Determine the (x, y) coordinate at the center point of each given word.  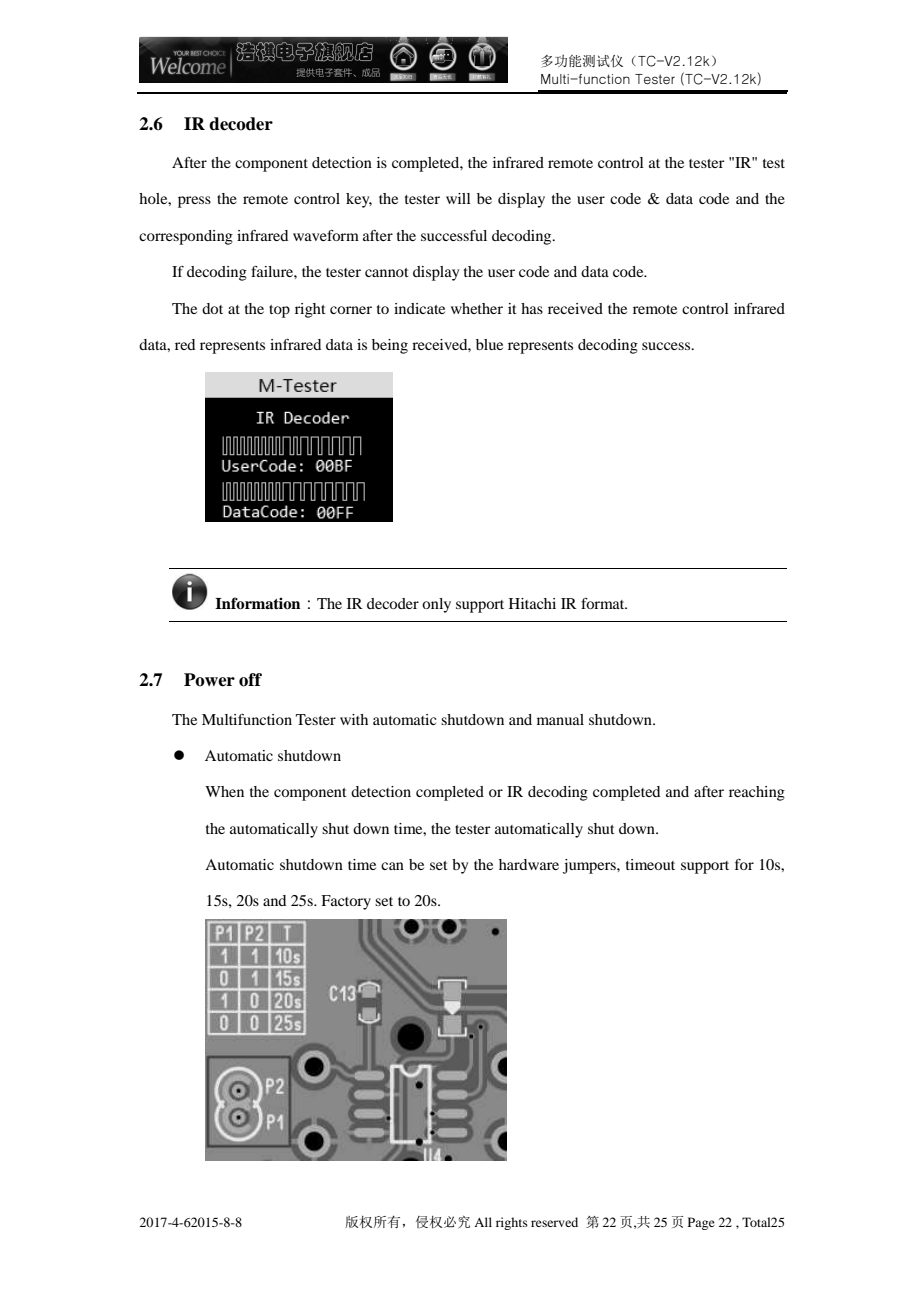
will (458, 198)
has (532, 308)
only (436, 605)
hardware (529, 864)
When (224, 791)
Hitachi (532, 603)
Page (701, 1223)
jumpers (590, 866)
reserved (554, 1222)
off (250, 680)
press (194, 202)
